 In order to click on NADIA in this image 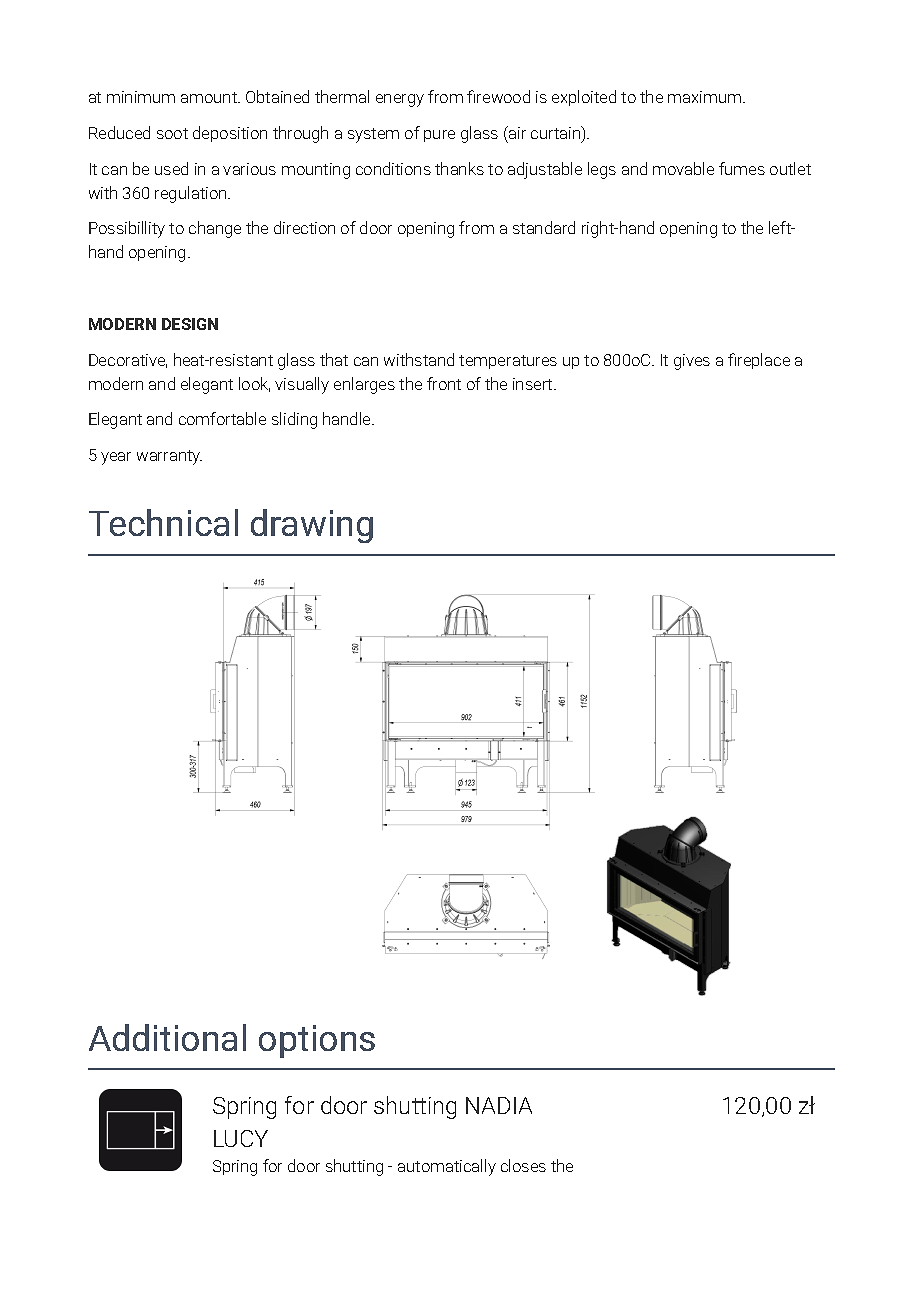, I will do `click(499, 1105)`.
